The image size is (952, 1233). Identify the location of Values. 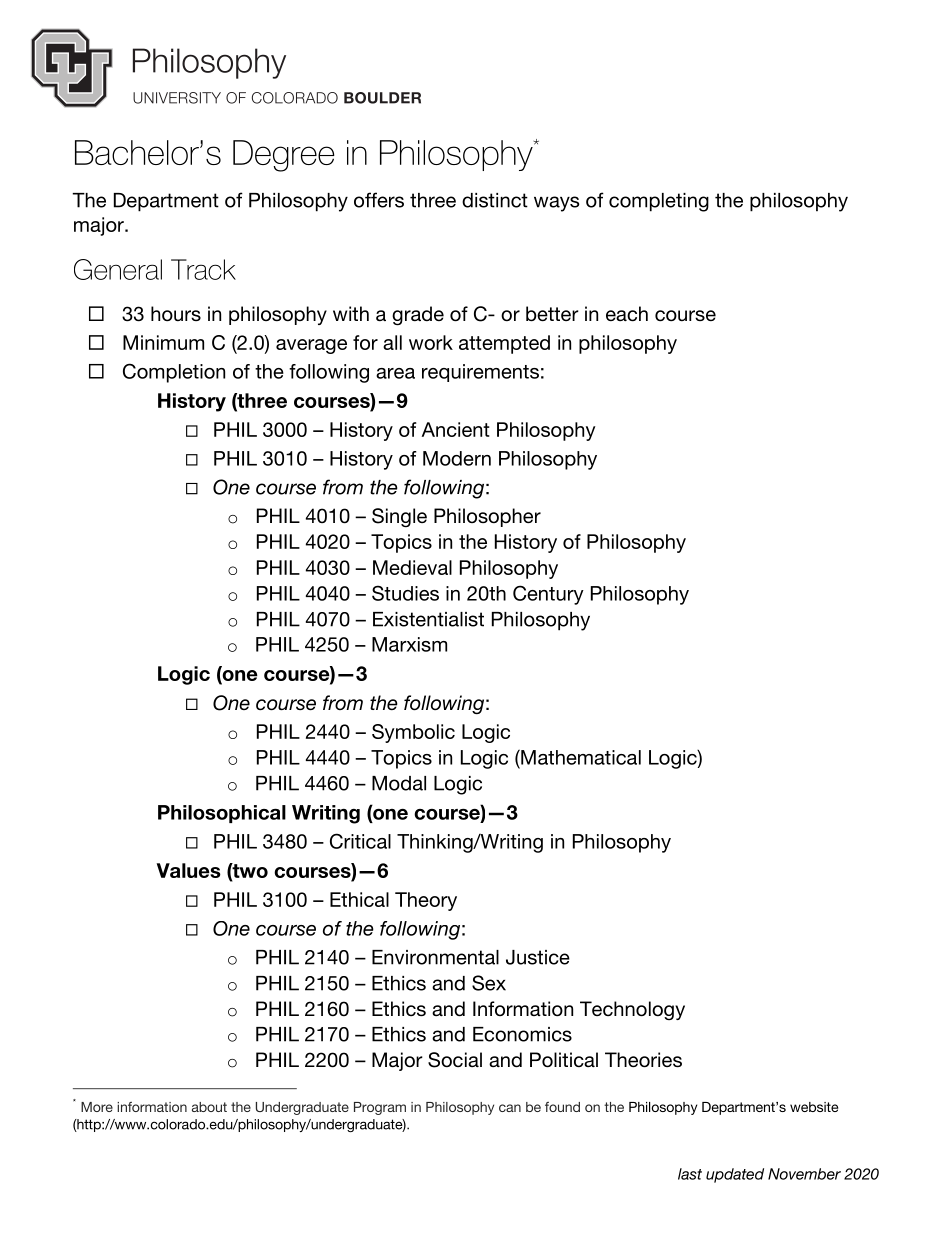
(189, 870).
